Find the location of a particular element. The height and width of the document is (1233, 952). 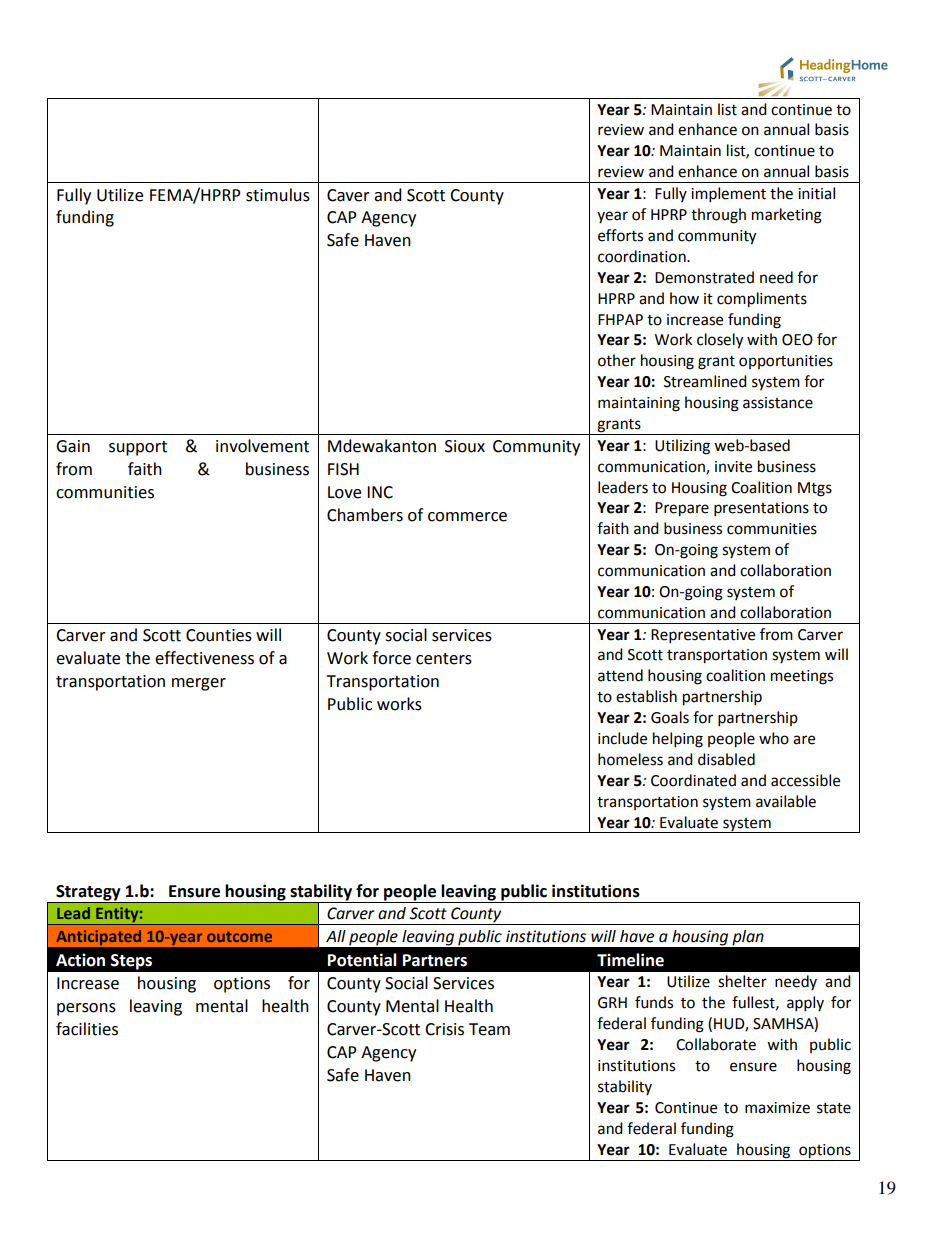

presentations is located at coordinates (761, 509).
